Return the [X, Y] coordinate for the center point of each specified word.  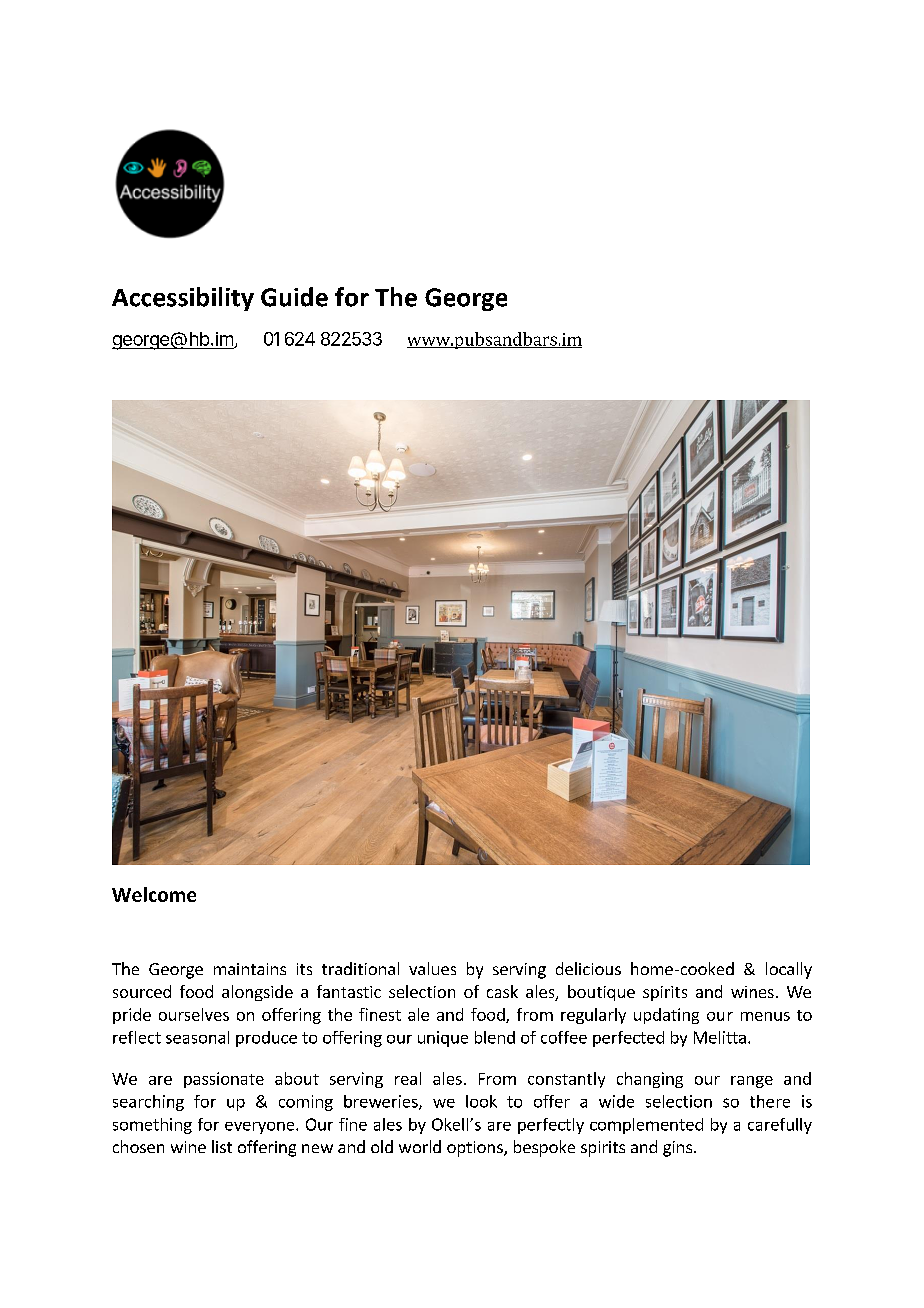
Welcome [154, 894]
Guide [294, 297]
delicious [588, 968]
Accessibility [183, 299]
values [432, 968]
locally [789, 970]
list [222, 1146]
